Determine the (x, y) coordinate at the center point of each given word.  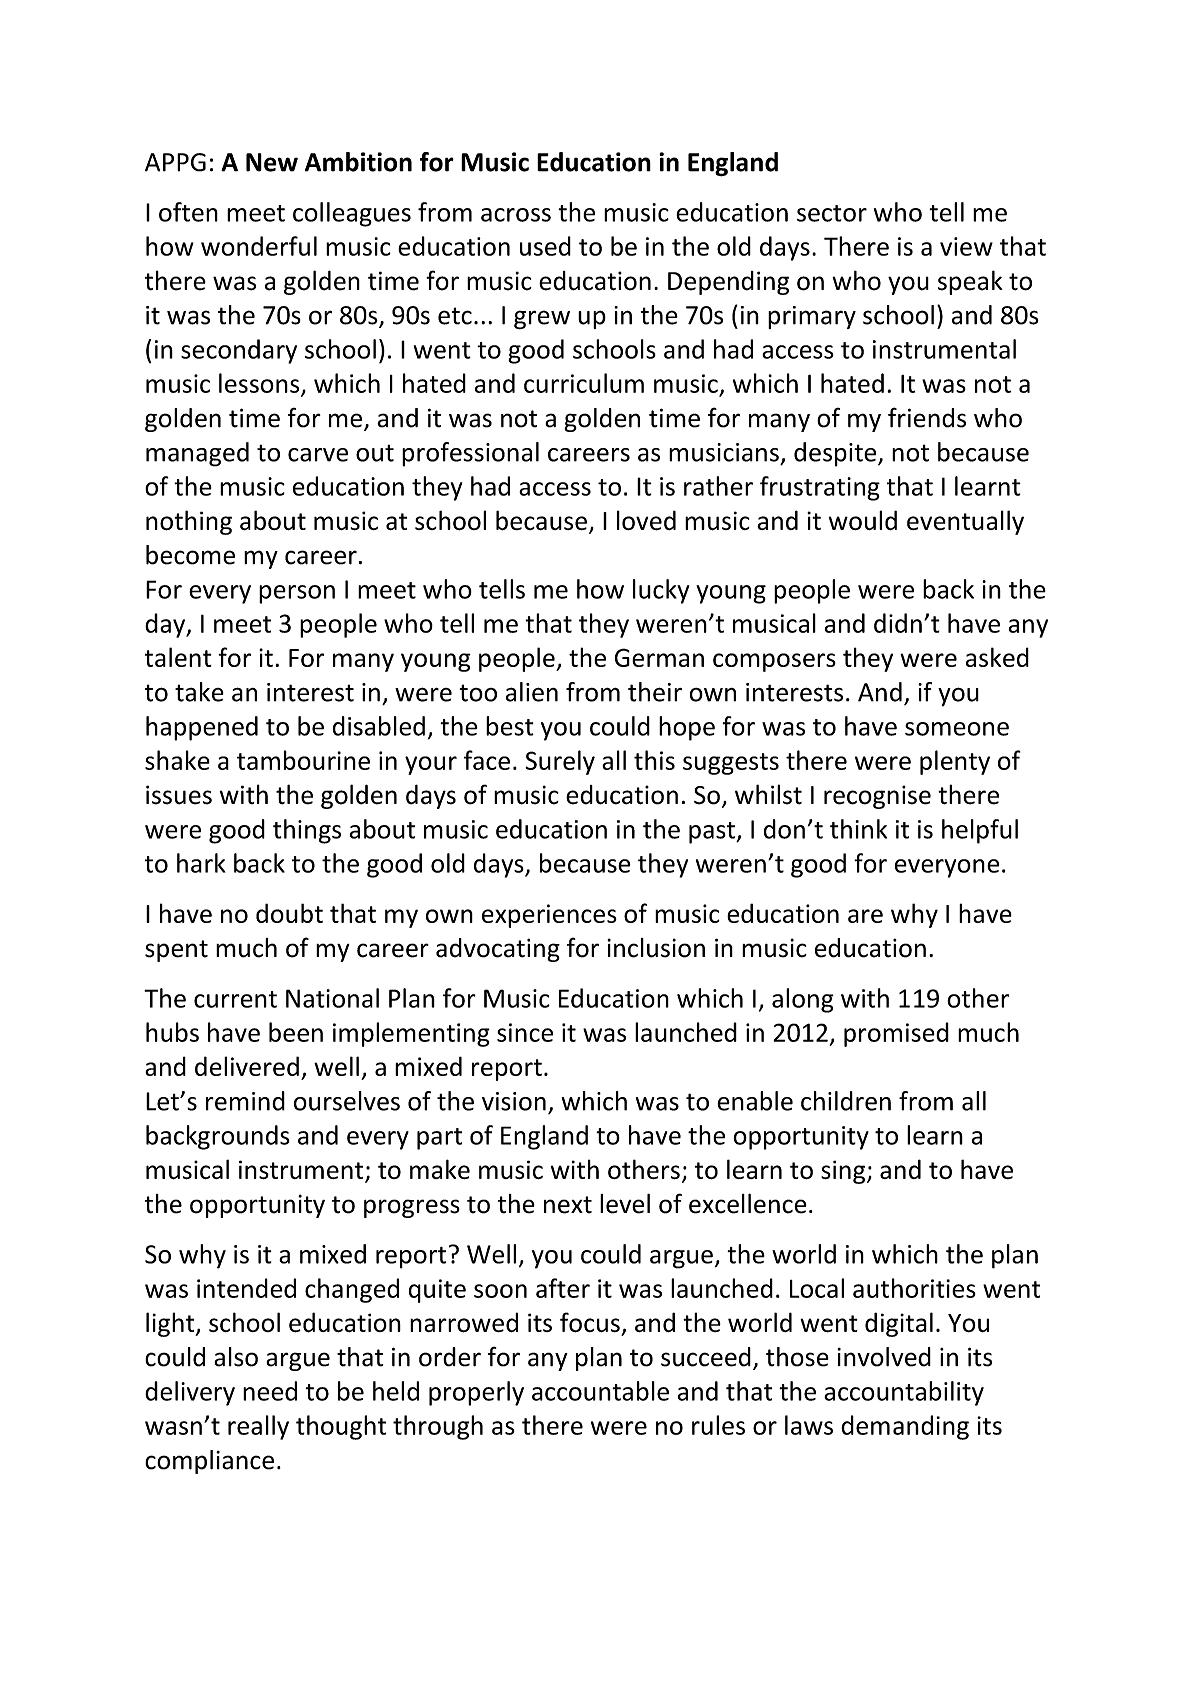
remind (245, 1101)
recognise (877, 797)
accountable (600, 1391)
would (863, 520)
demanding (905, 1427)
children (846, 1101)
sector (832, 213)
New (272, 162)
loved (646, 520)
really (258, 1427)
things (307, 831)
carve (318, 455)
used (545, 246)
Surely (560, 762)
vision (514, 1101)
